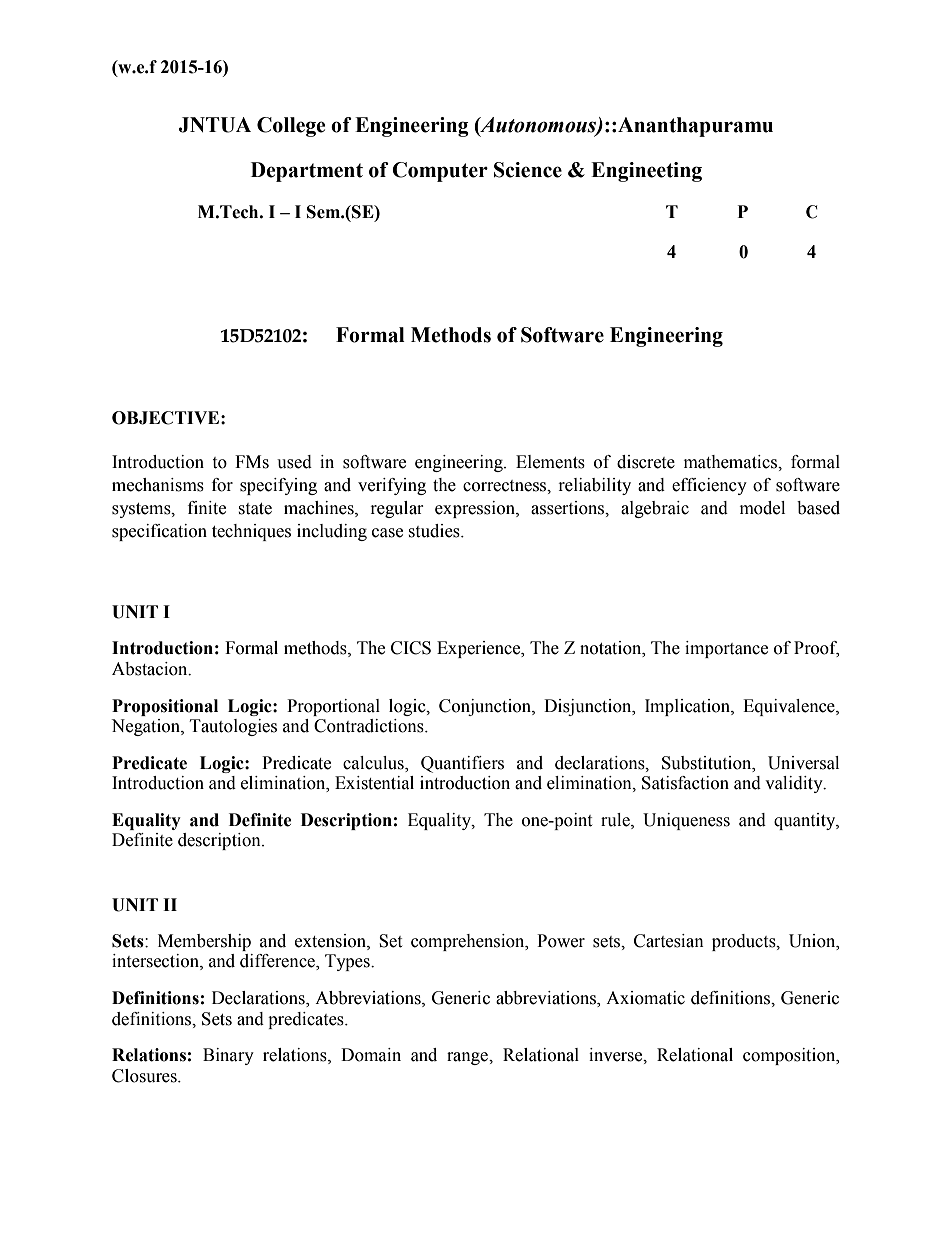 The image size is (952, 1233). What do you see at coordinates (440, 172) in the document?
I see `Computer` at bounding box center [440, 172].
